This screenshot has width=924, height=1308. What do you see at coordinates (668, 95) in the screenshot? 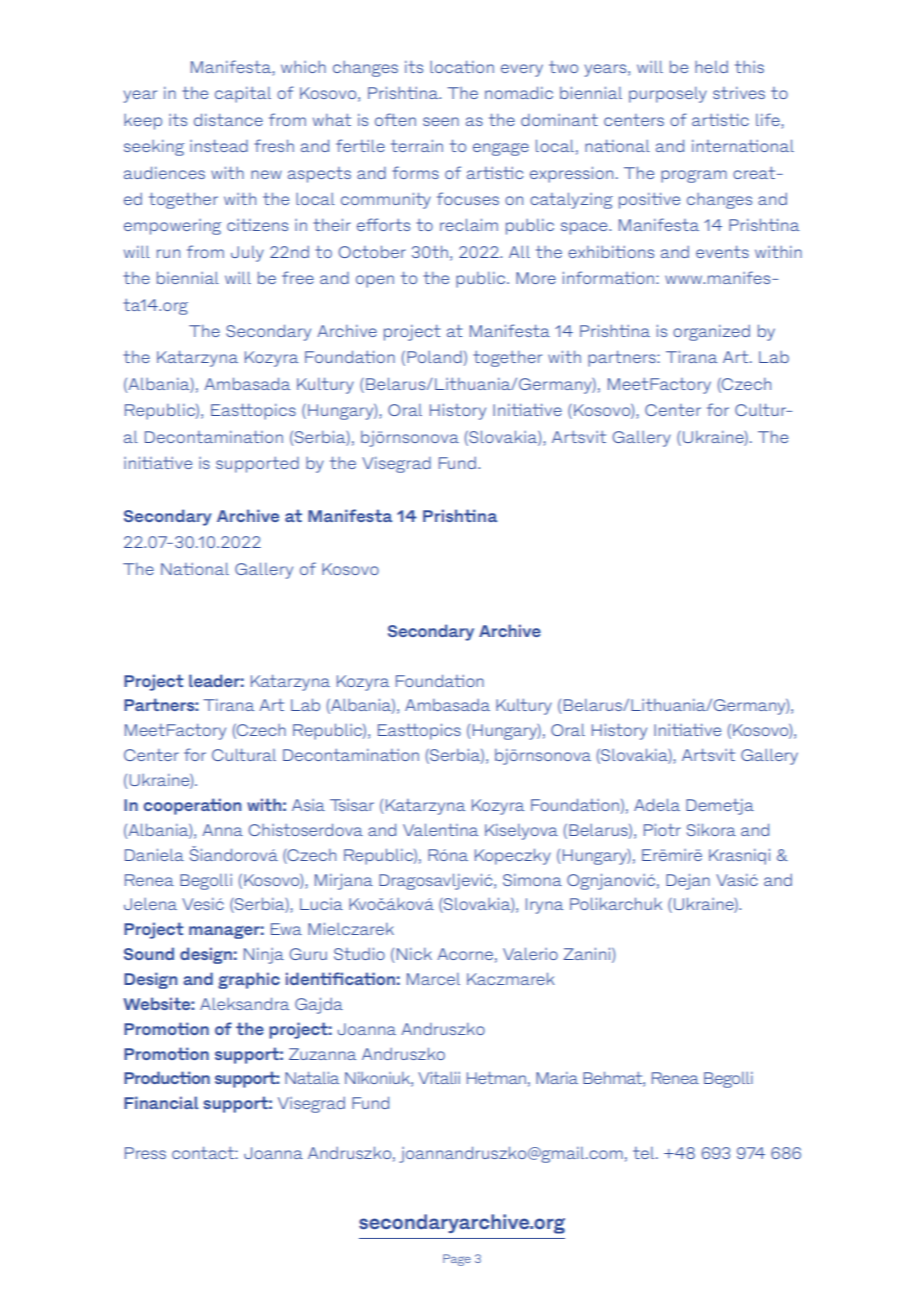
I see `purposely` at bounding box center [668, 95].
